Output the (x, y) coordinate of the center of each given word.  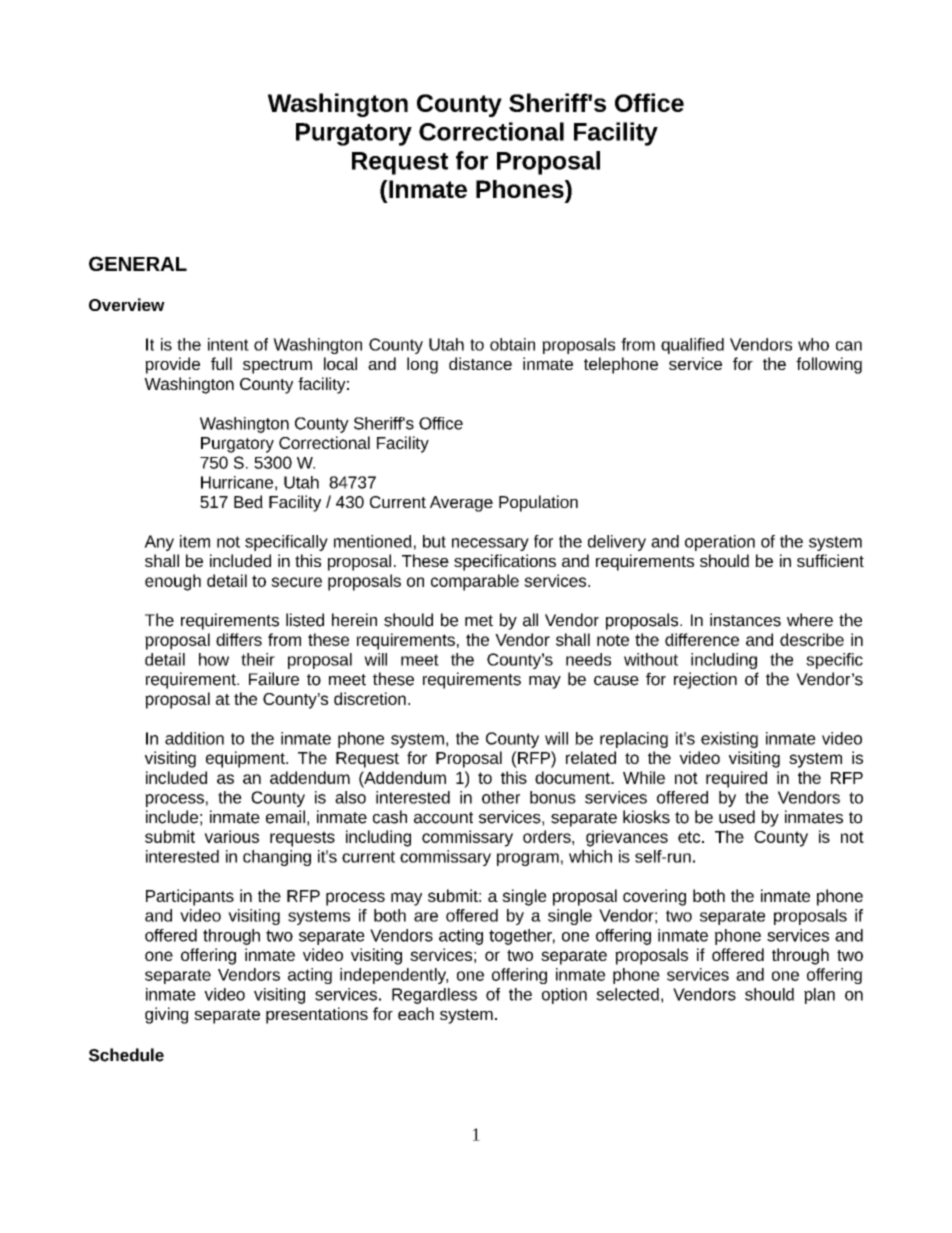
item (195, 541)
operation (720, 543)
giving (167, 1015)
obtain (512, 344)
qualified (692, 346)
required (736, 779)
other (501, 797)
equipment (246, 759)
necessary (490, 544)
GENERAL (138, 263)
